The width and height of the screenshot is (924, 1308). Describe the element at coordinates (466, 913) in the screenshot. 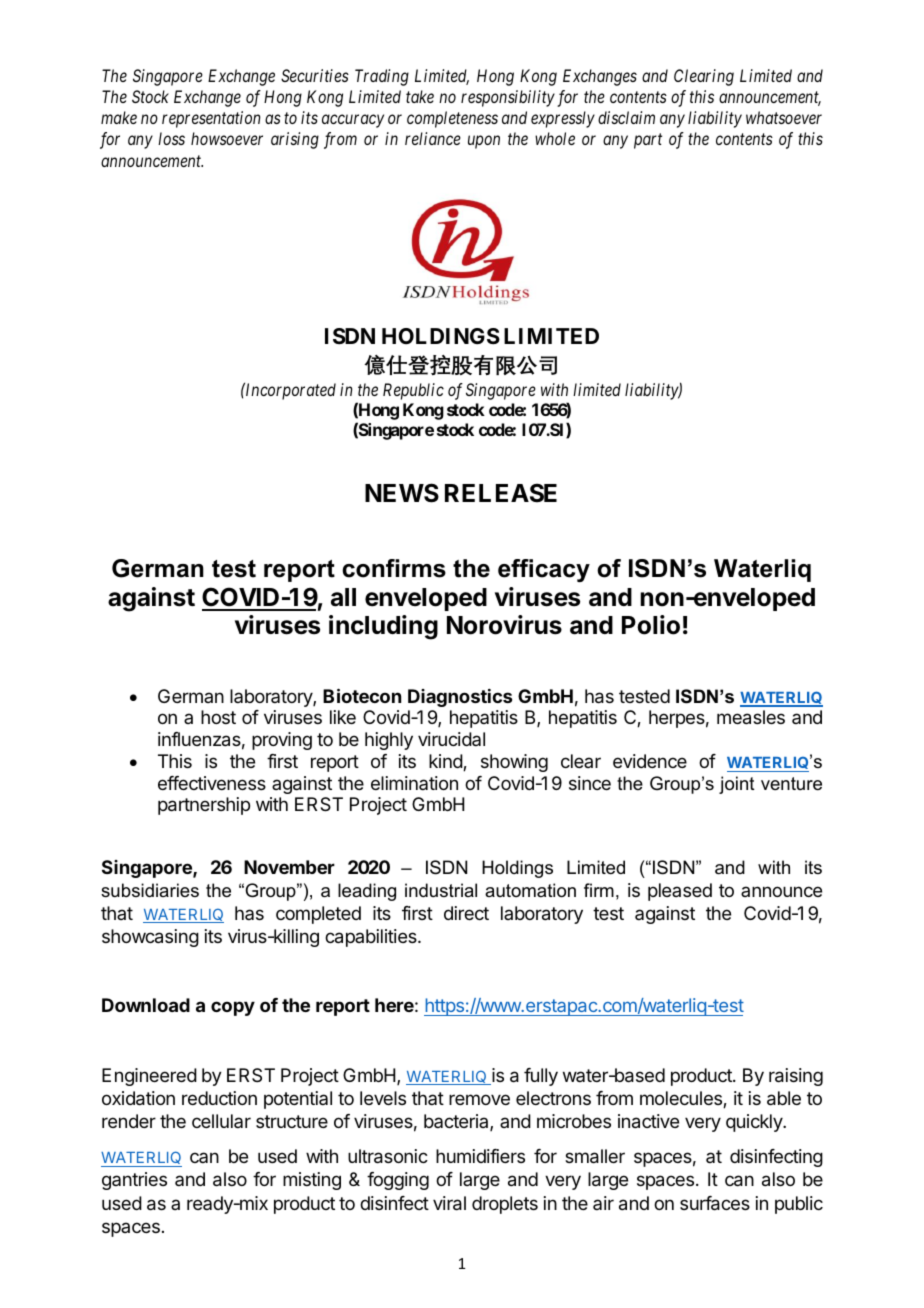

I see `direct` at that location.
